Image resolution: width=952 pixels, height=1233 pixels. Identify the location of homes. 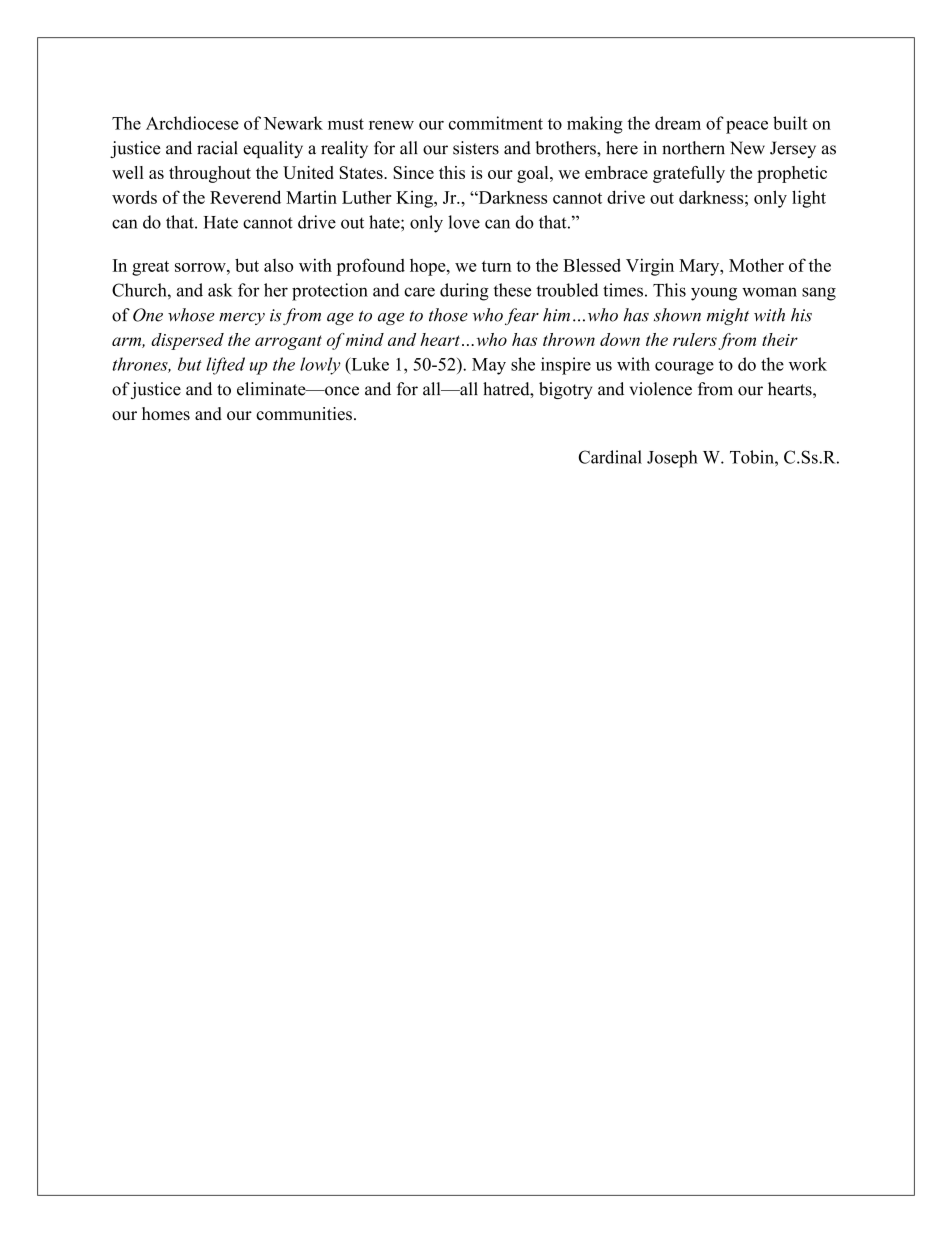
(166, 413).
